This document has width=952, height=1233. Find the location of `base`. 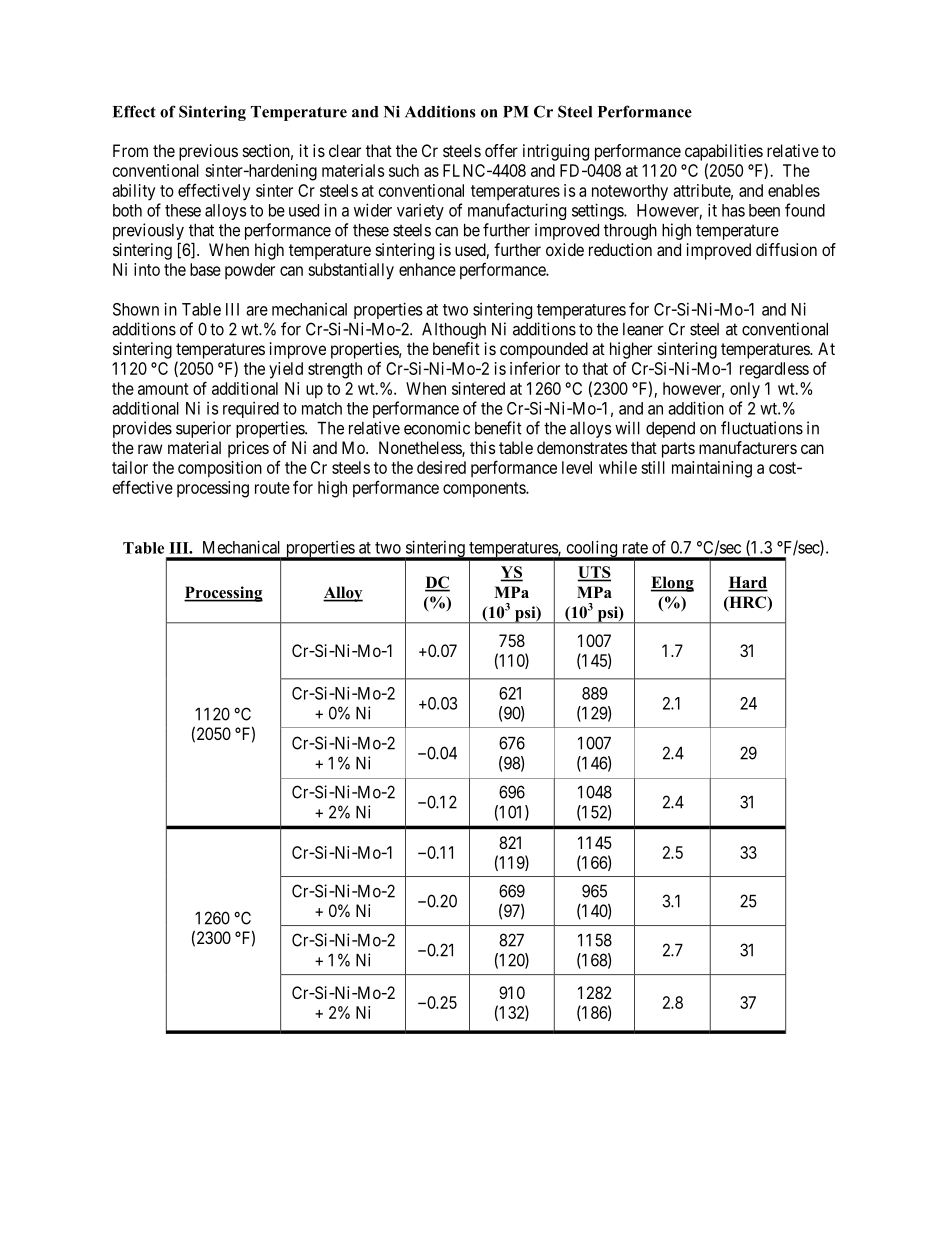

base is located at coordinates (205, 269).
